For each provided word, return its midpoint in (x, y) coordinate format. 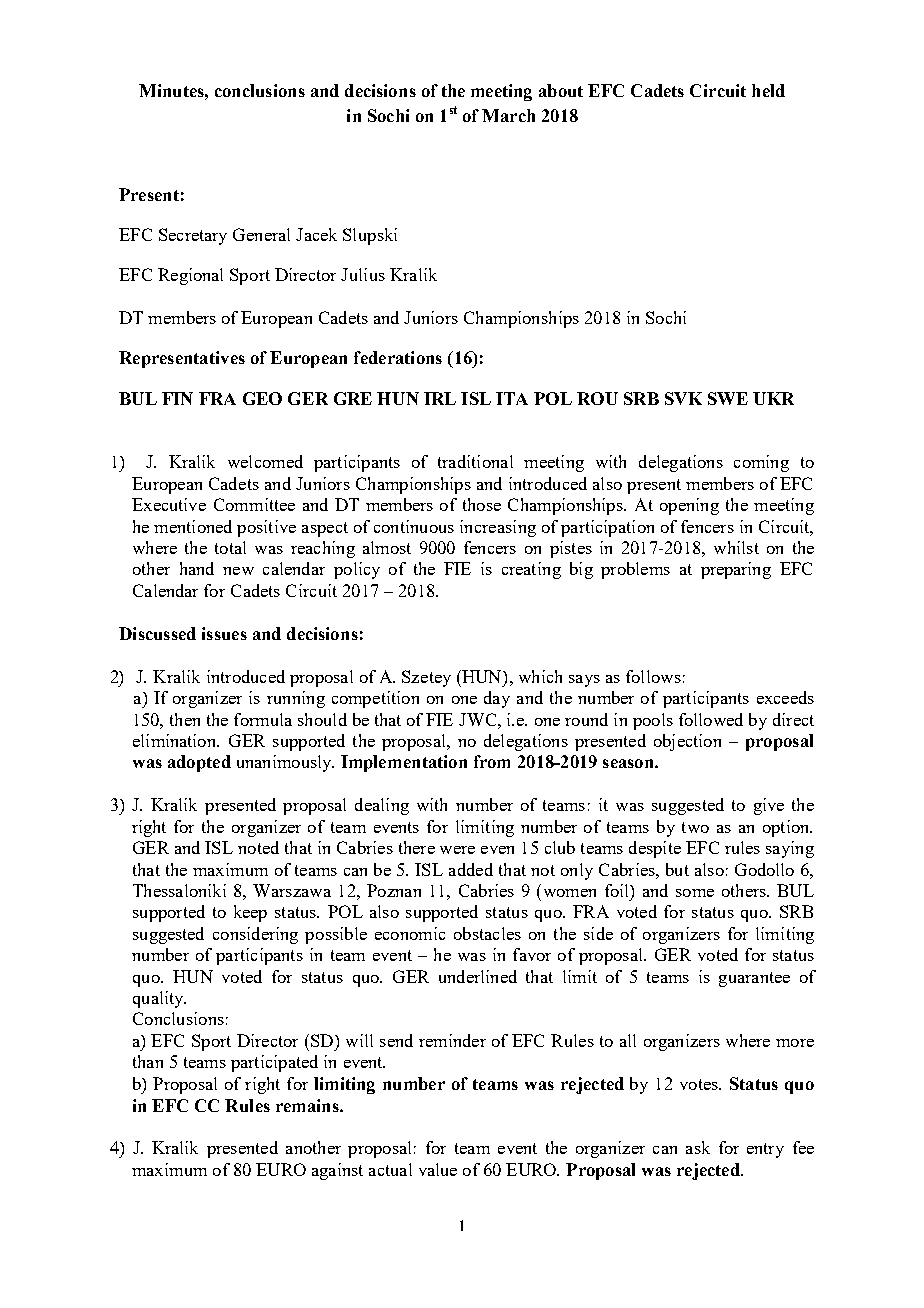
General (261, 234)
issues (224, 633)
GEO (262, 398)
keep (250, 913)
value (438, 1169)
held (768, 90)
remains (308, 1105)
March (508, 115)
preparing (736, 570)
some (695, 893)
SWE (728, 398)
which (540, 676)
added (471, 869)
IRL (440, 398)
